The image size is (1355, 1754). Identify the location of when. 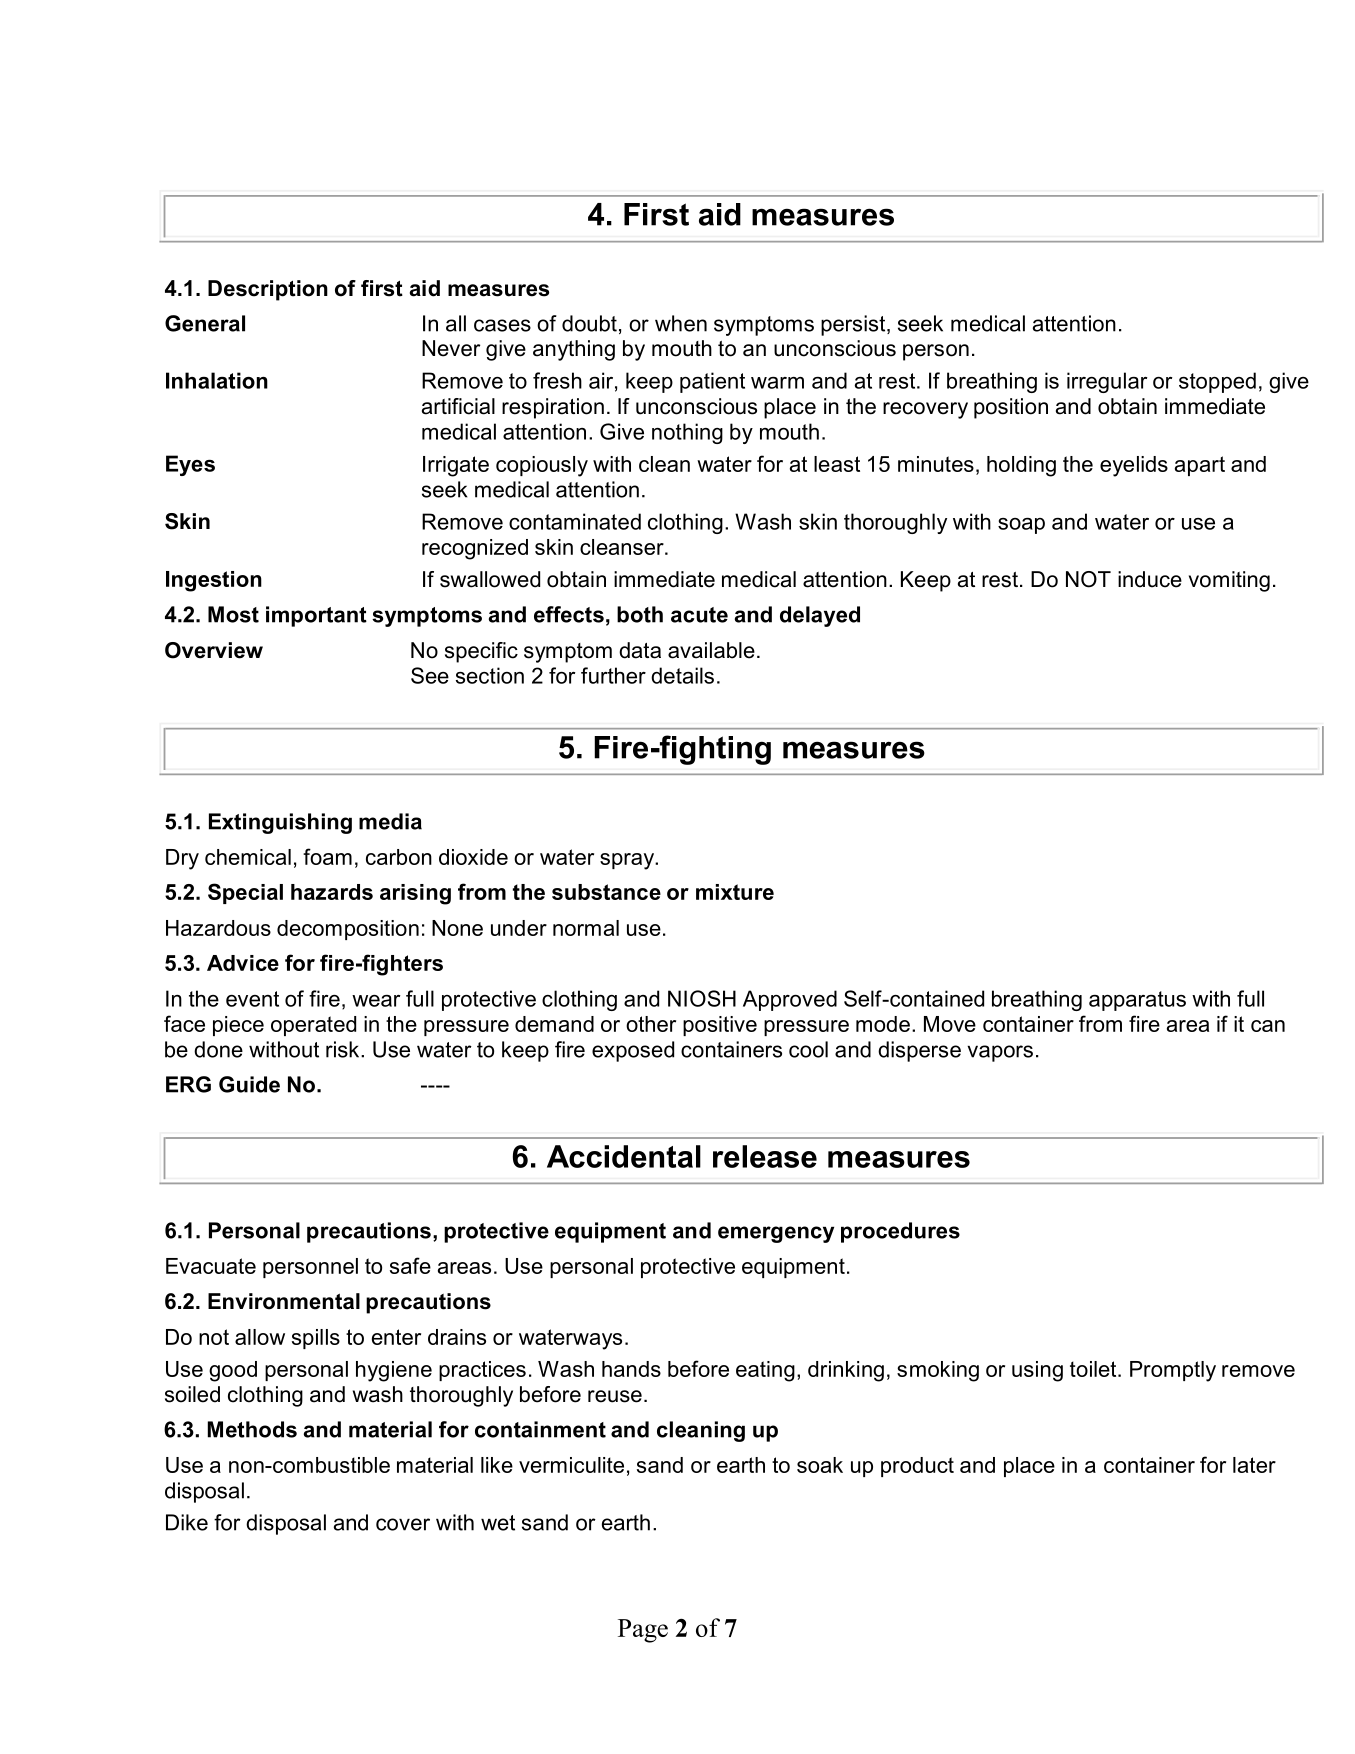
(681, 323).
